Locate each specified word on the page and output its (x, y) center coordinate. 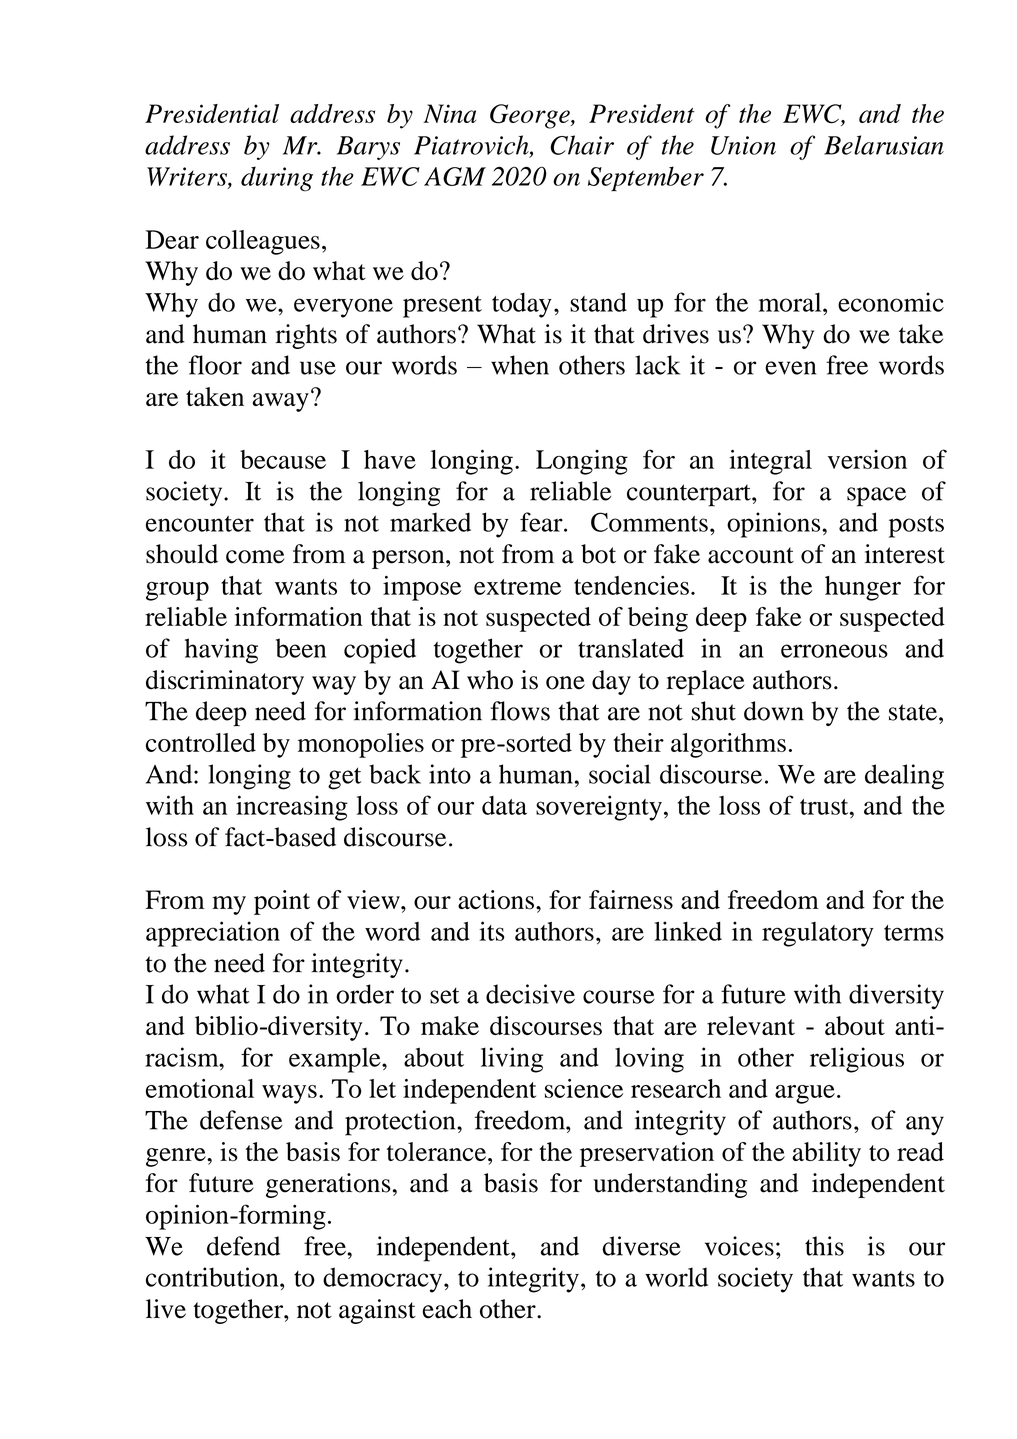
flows (520, 711)
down (774, 711)
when (520, 365)
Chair (582, 145)
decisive (530, 994)
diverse (642, 1246)
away (280, 402)
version (867, 459)
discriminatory (225, 682)
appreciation (213, 934)
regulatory (818, 934)
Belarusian (884, 145)
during (277, 179)
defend (243, 1246)
